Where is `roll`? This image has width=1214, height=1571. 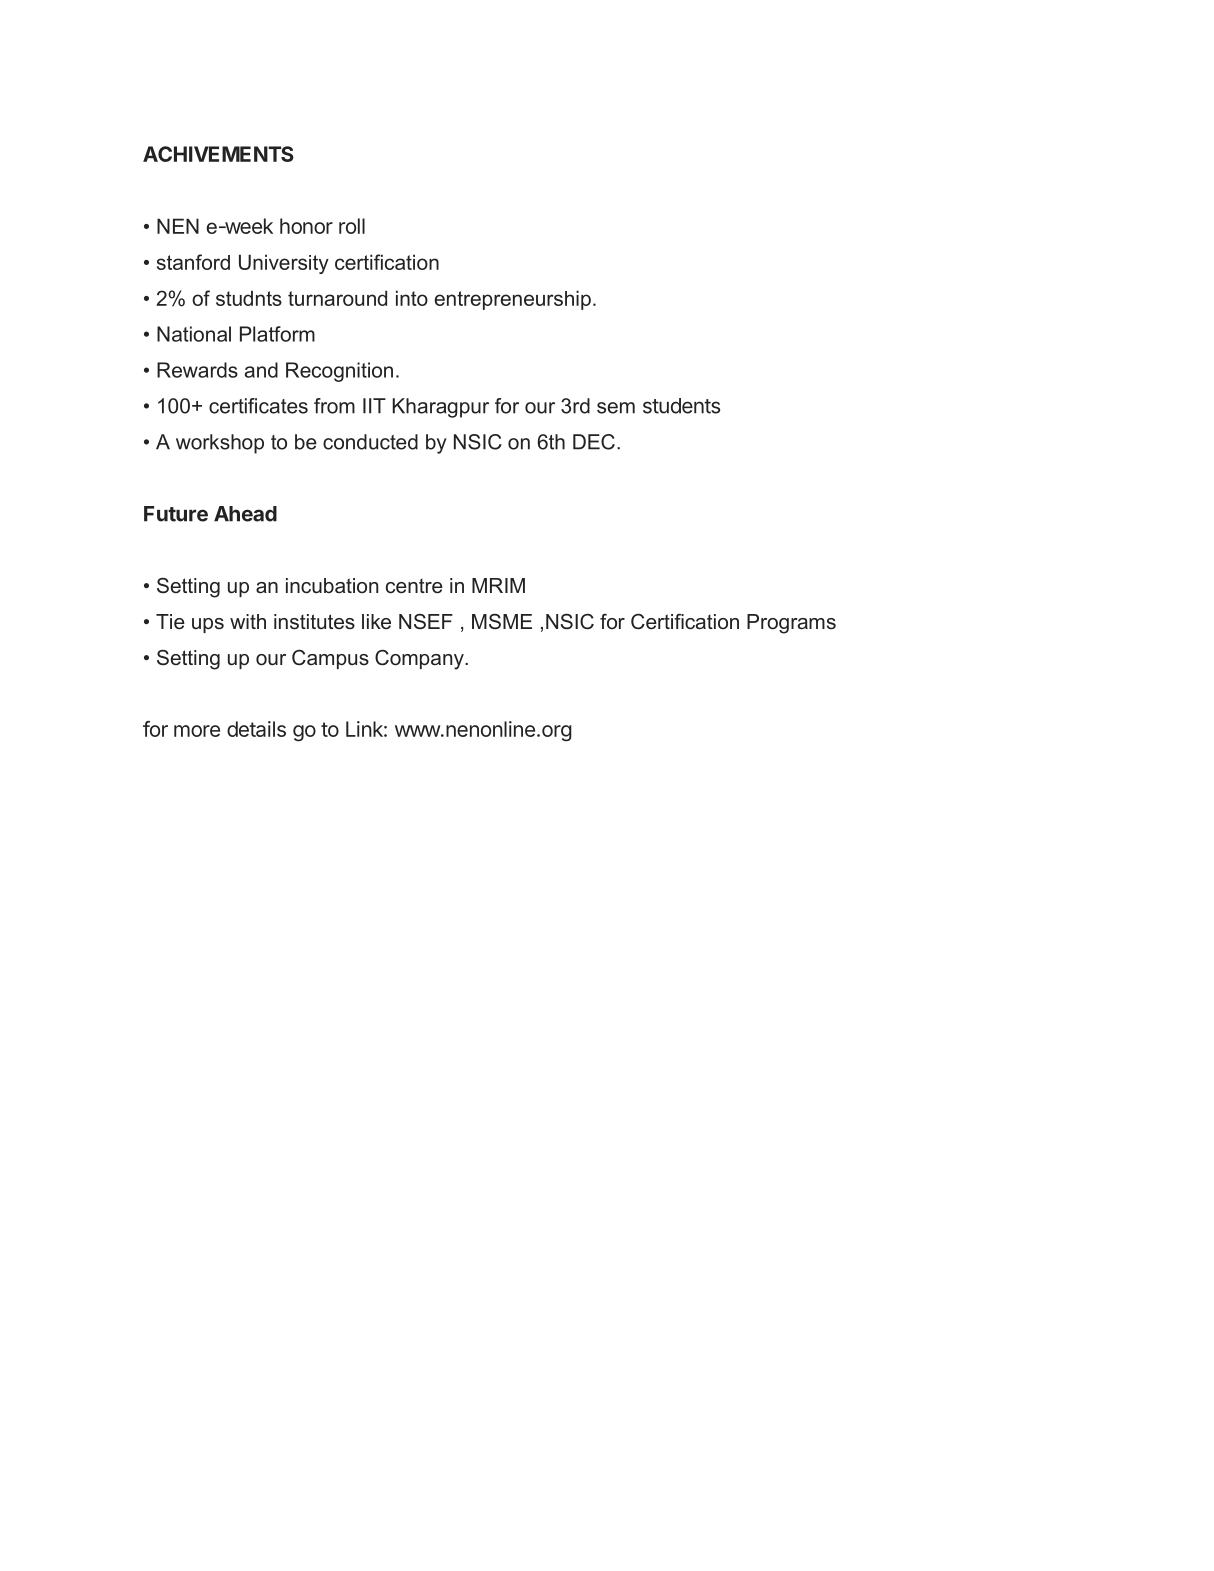 roll is located at coordinates (352, 226).
